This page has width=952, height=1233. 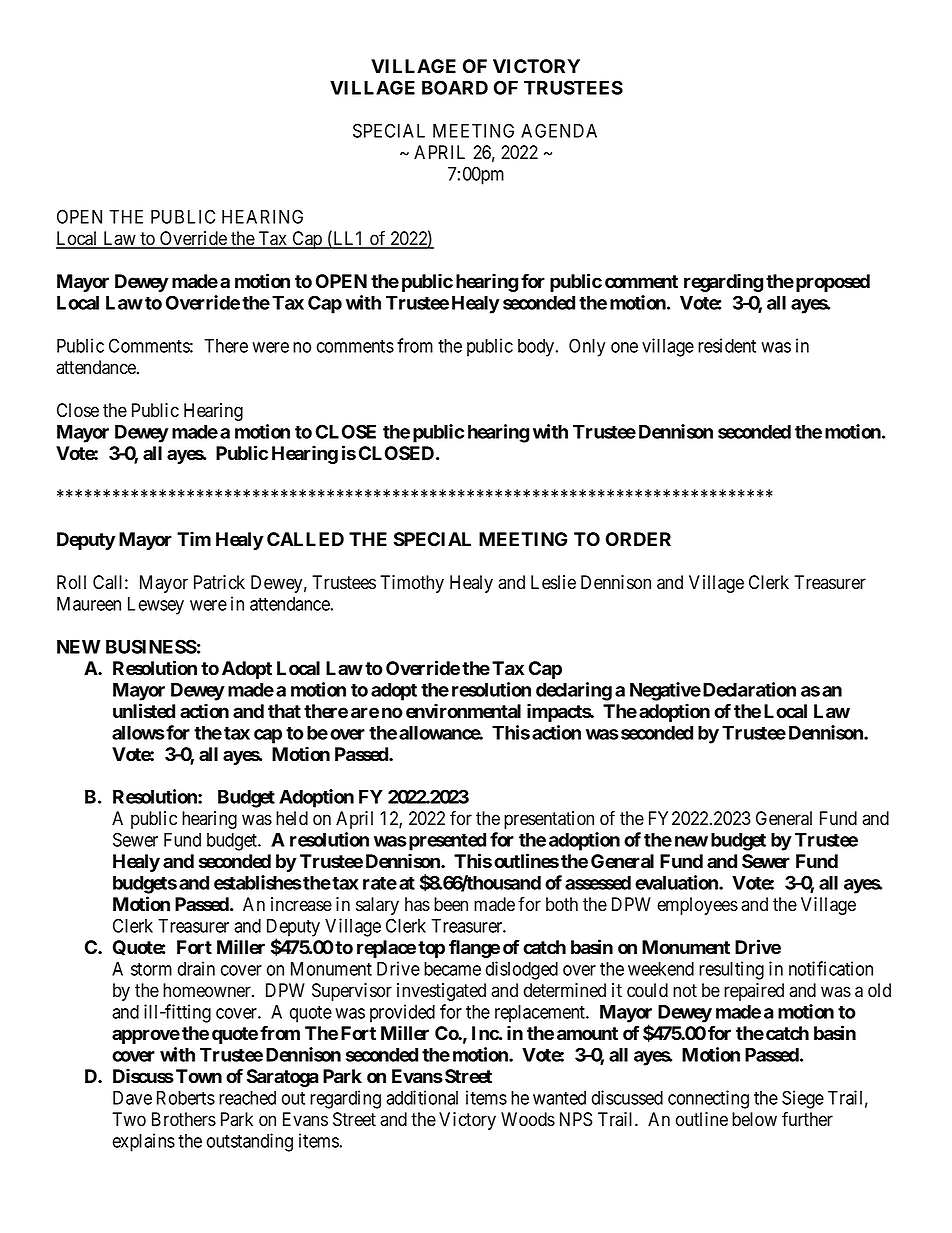 I want to click on Patrick, so click(x=219, y=582).
